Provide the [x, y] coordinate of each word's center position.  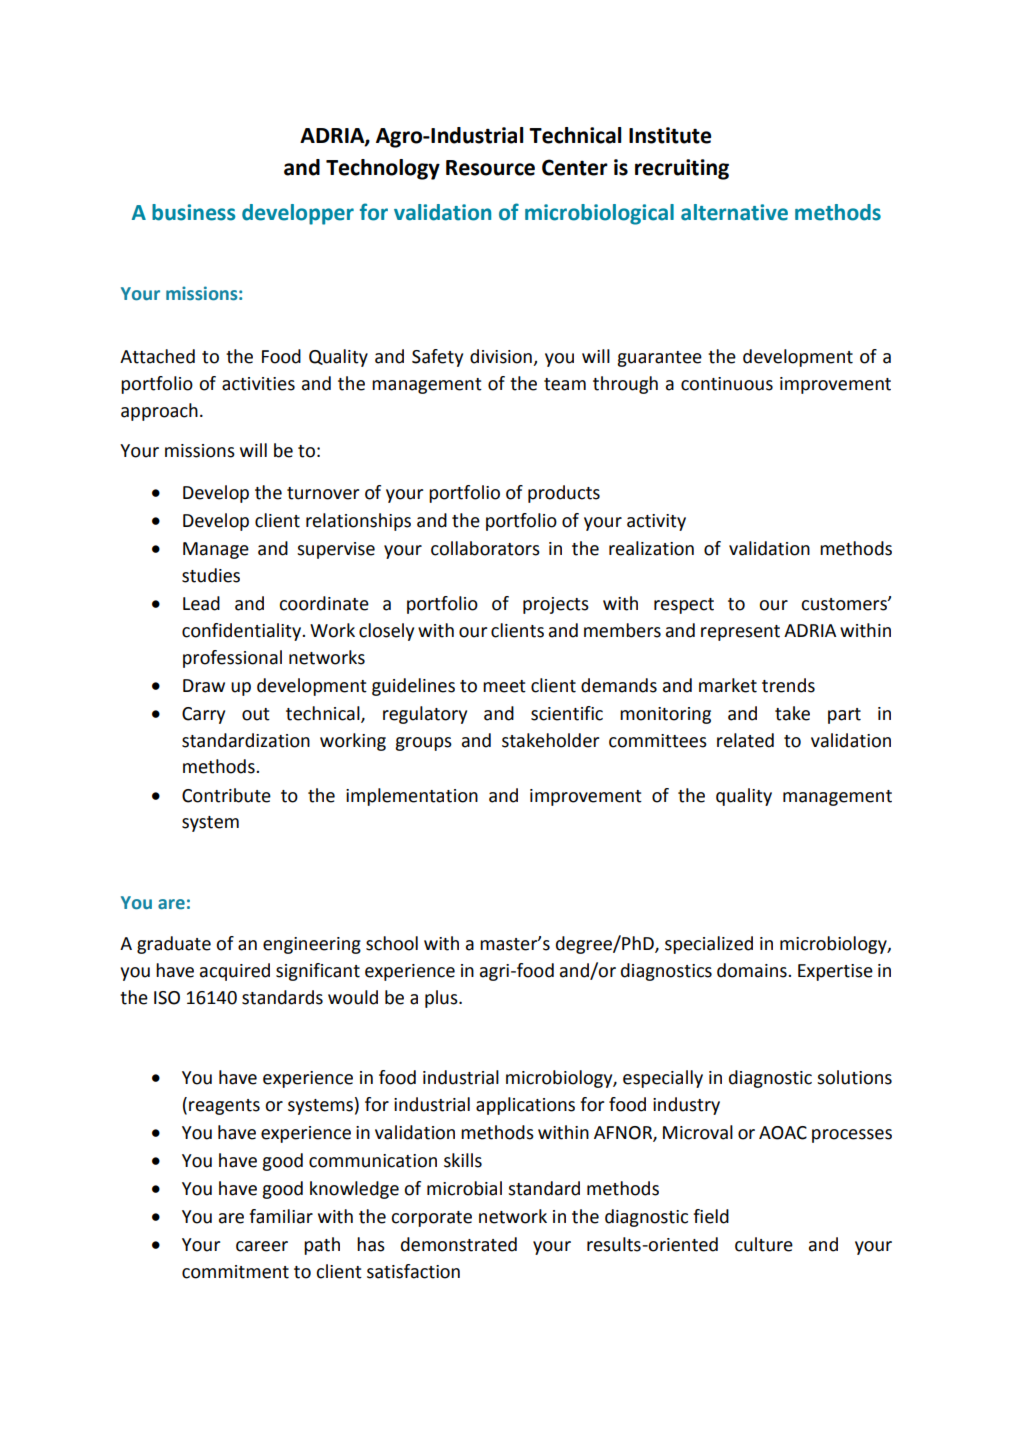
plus [442, 999]
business [193, 212]
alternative [734, 212]
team [565, 384]
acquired [235, 972]
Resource [490, 168]
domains [753, 970]
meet [504, 686]
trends [788, 685]
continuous [727, 384]
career [262, 1246]
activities [258, 384]
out [256, 714]
